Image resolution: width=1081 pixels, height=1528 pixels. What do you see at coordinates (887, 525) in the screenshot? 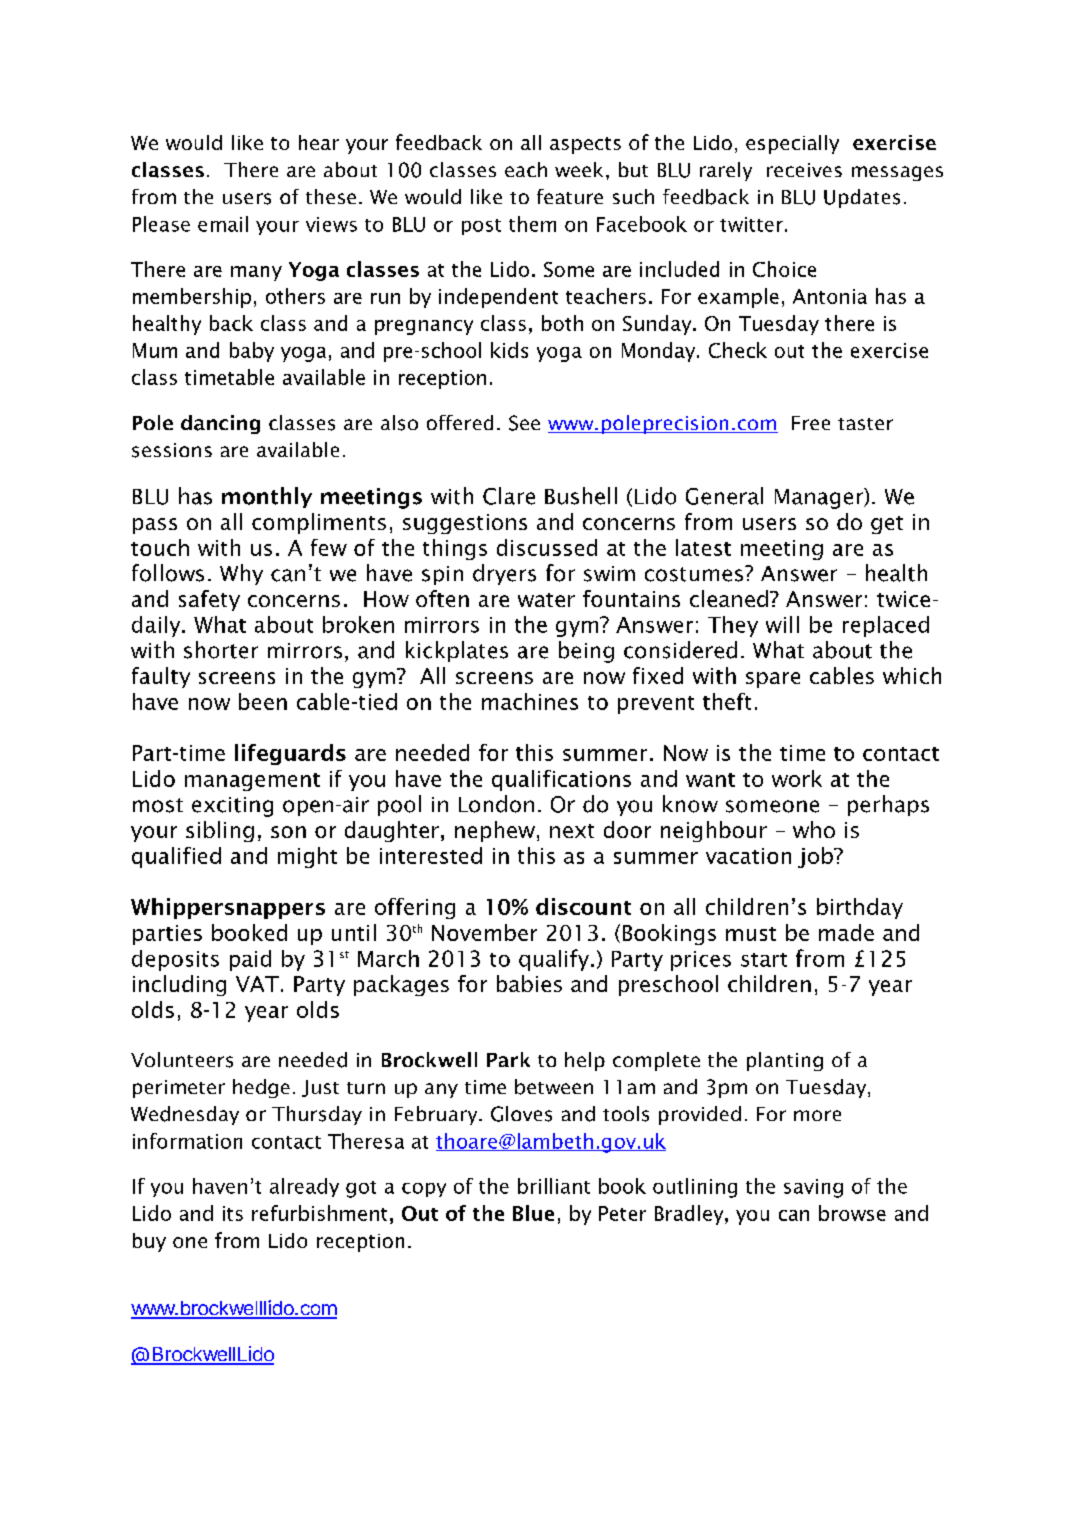
I see `get` at bounding box center [887, 525].
